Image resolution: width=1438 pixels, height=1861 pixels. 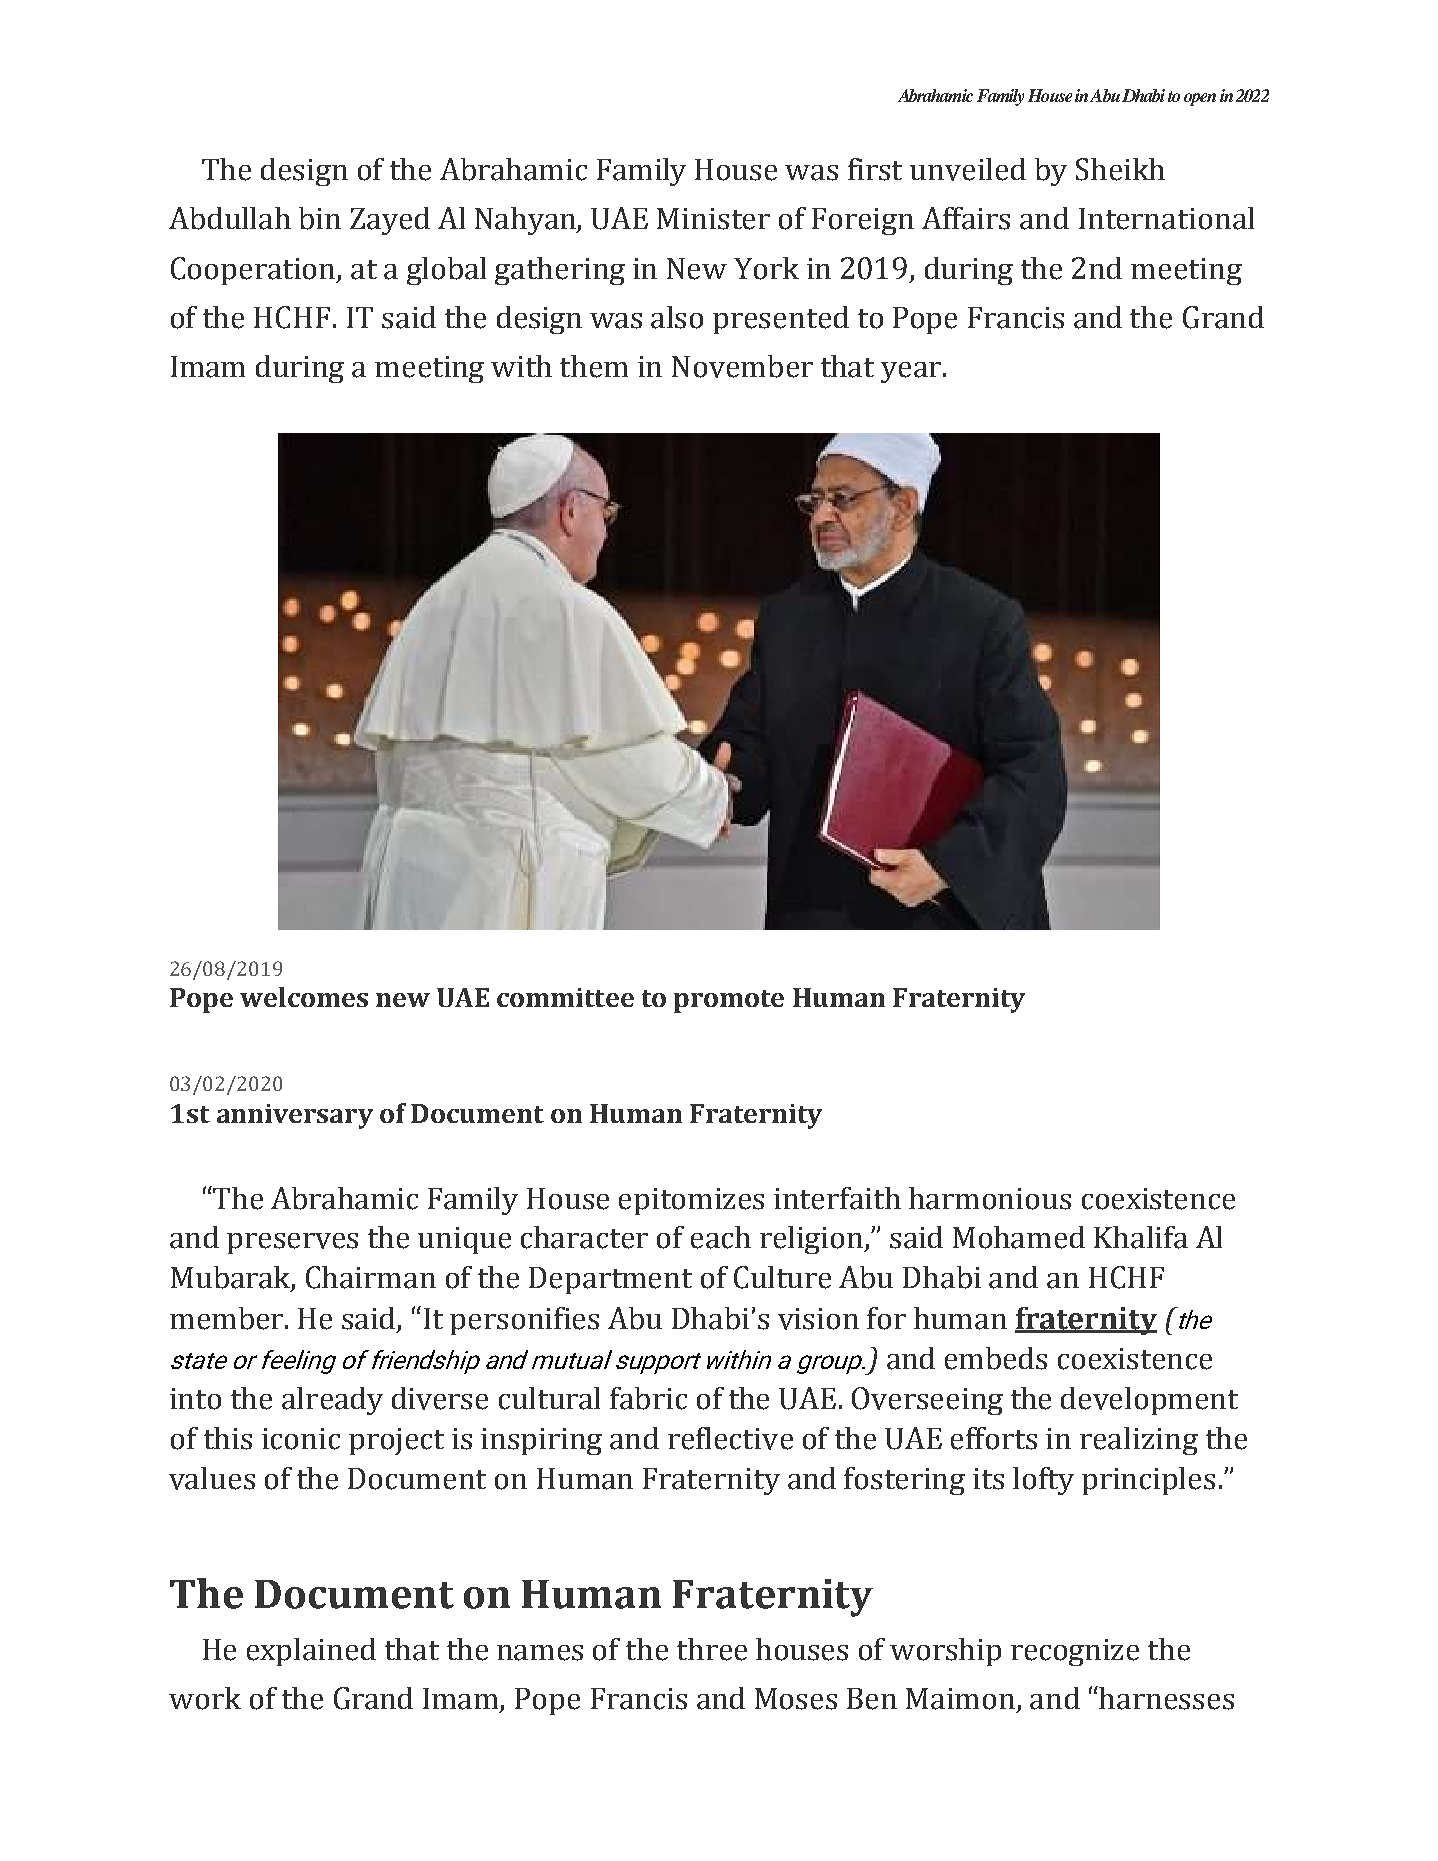 I want to click on explained, so click(x=311, y=1652).
